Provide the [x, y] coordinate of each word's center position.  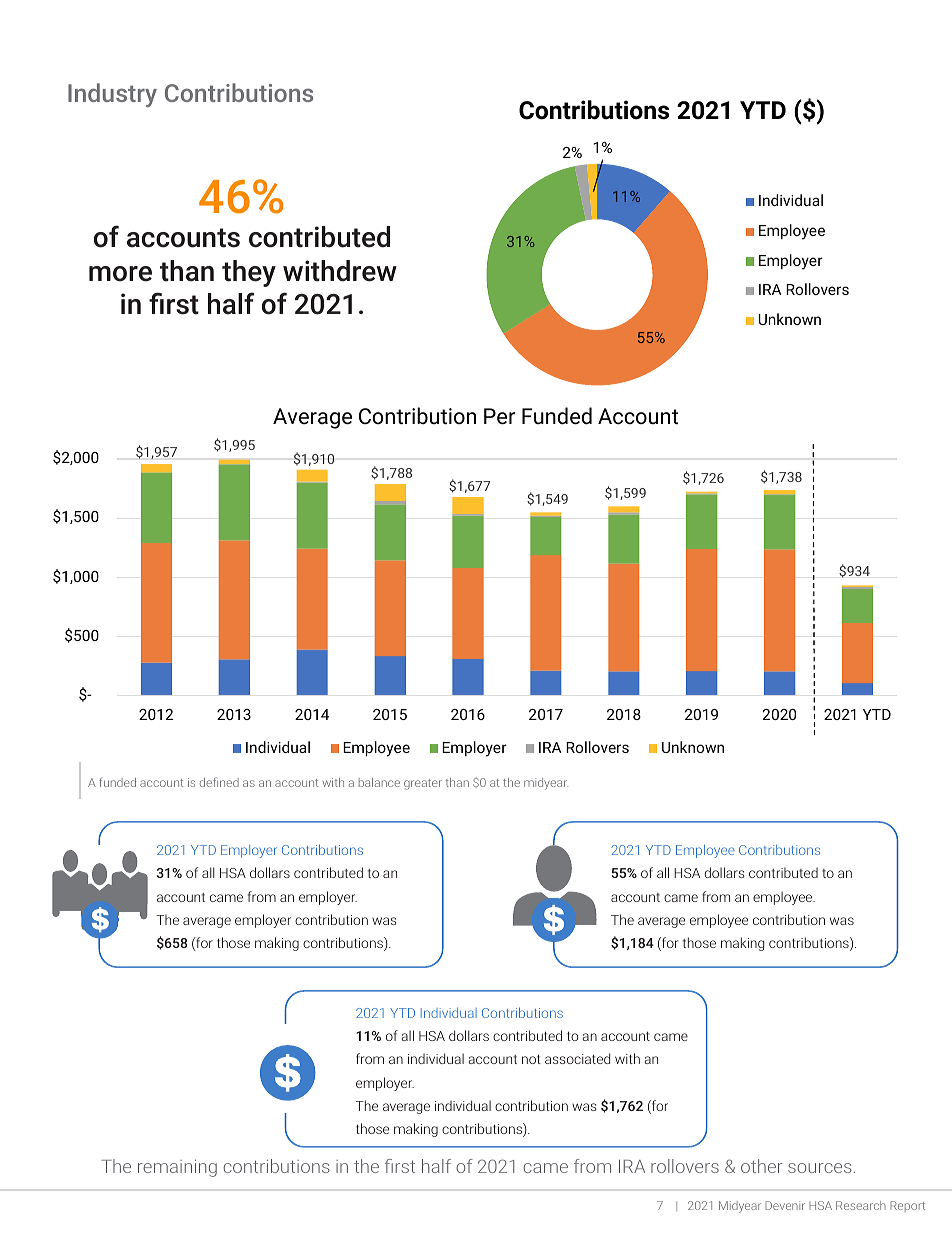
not [531, 1059]
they [249, 273]
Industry [112, 95]
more [120, 274]
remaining [177, 1168]
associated [577, 1058]
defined [219, 782]
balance [379, 782]
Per [499, 416]
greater [423, 784]
